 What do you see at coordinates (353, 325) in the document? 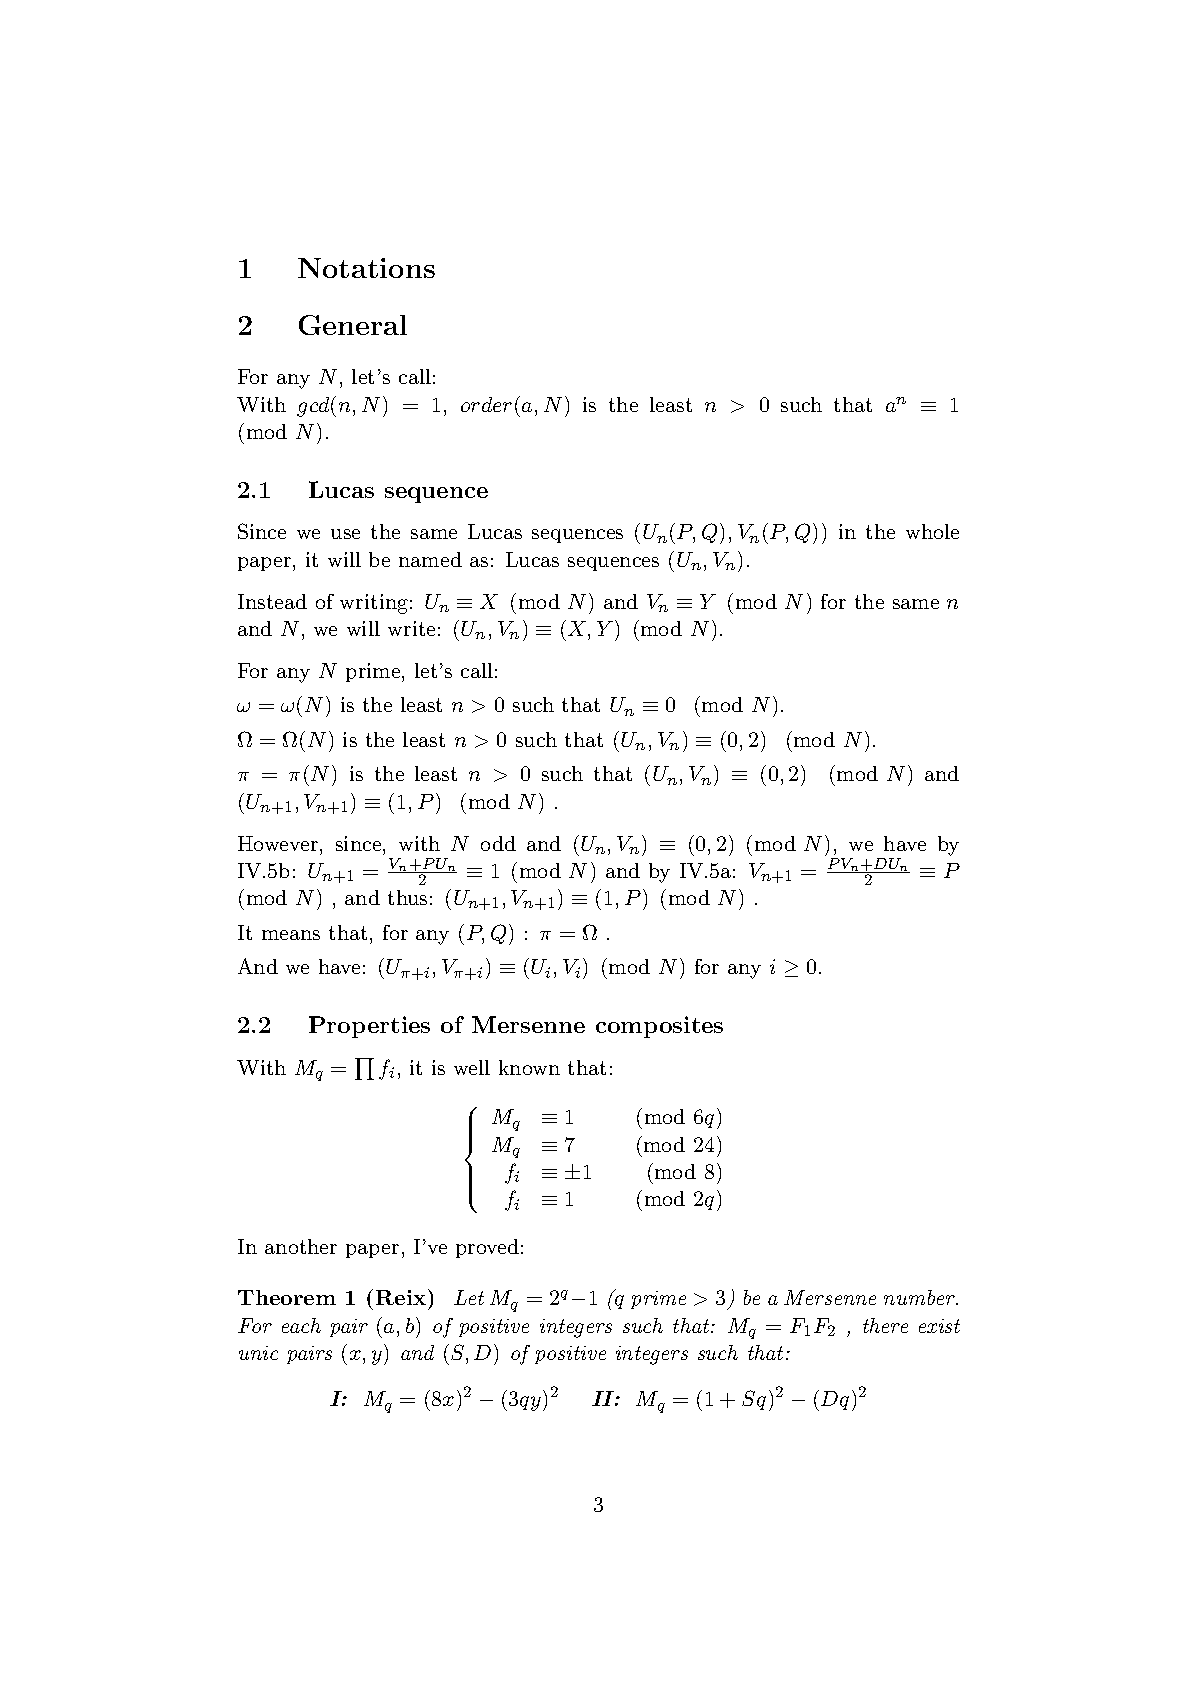
I see `General` at bounding box center [353, 325].
